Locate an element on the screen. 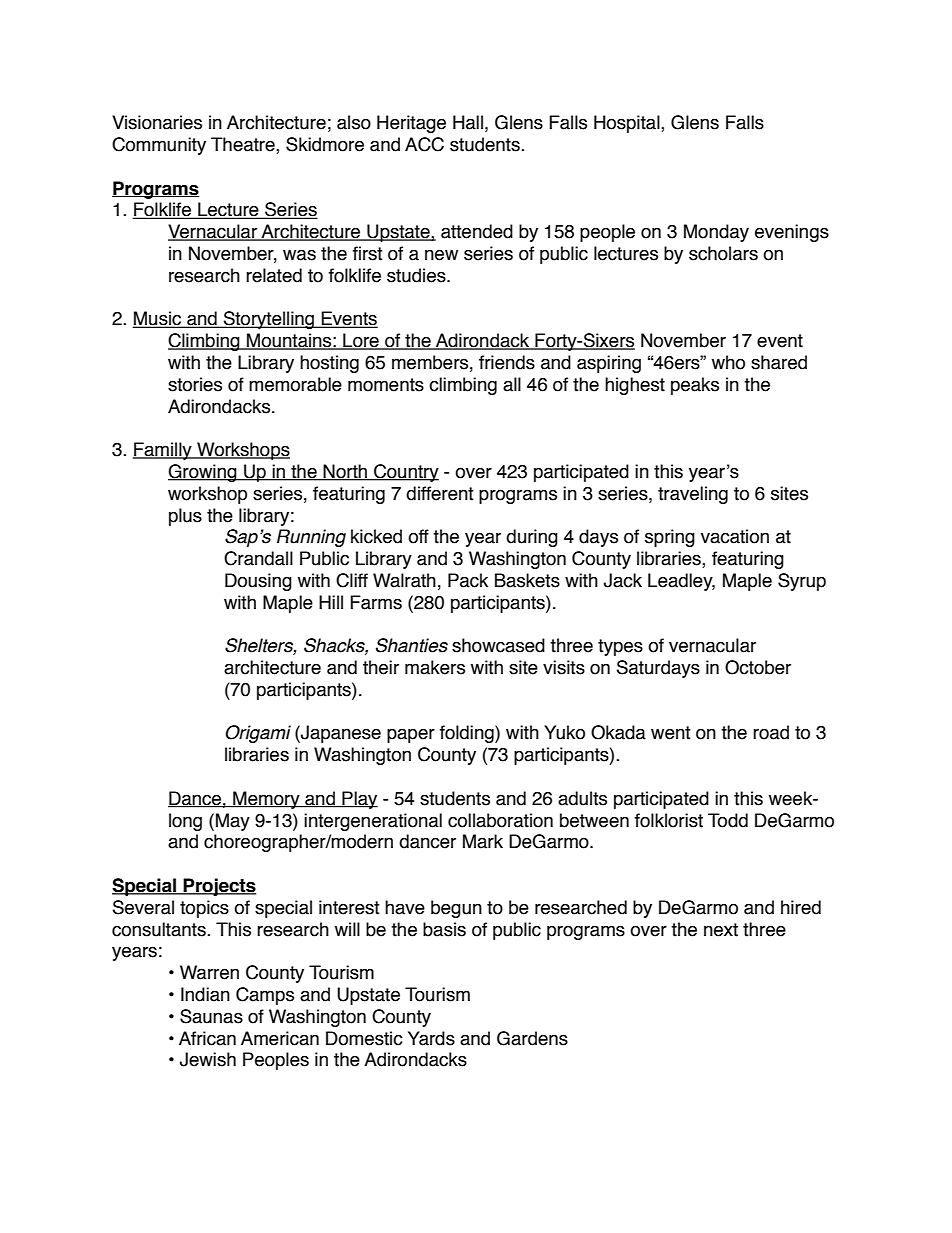 The width and height of the screenshot is (952, 1233). Origami is located at coordinates (258, 734).
